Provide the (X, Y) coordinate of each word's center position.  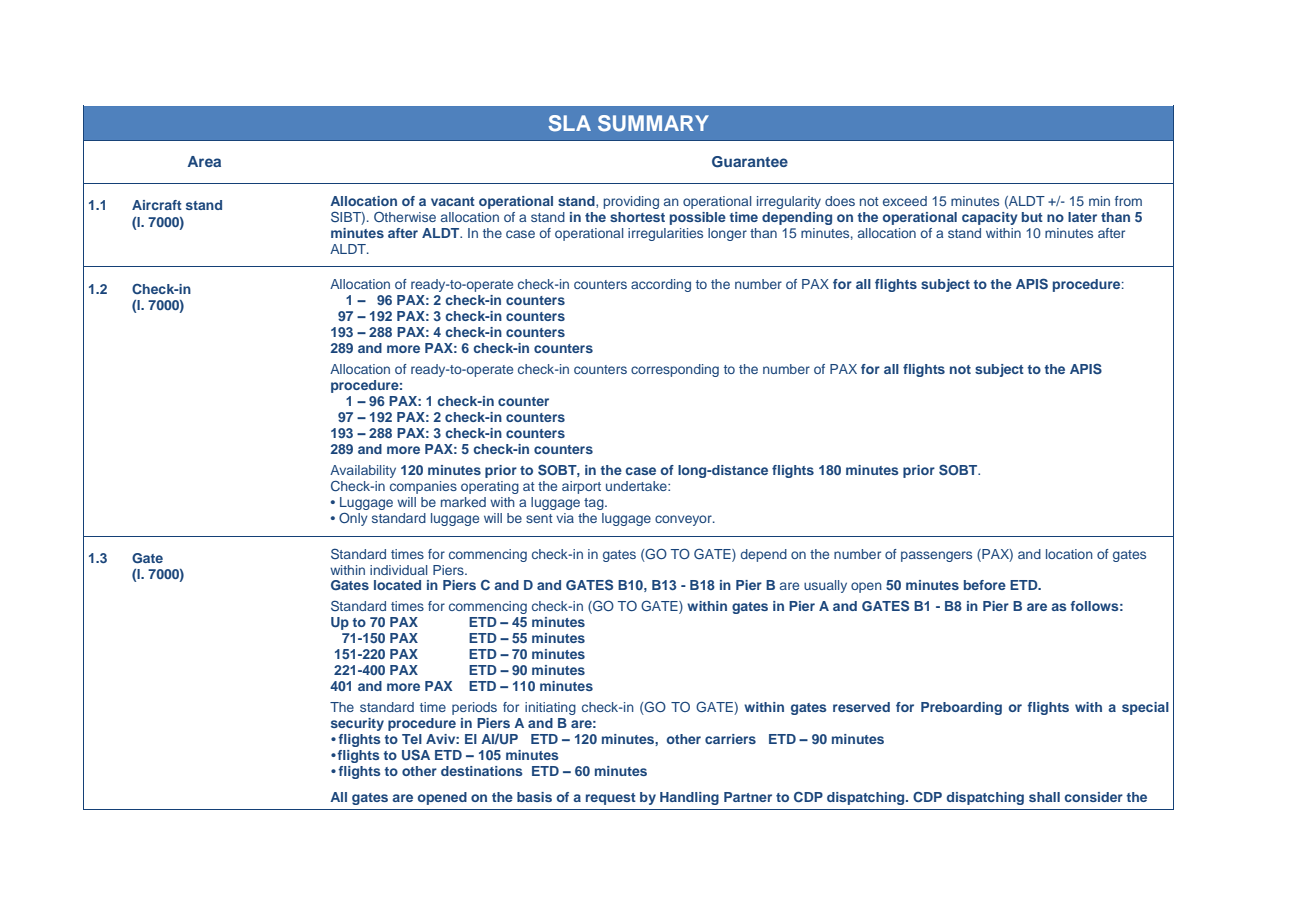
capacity (990, 218)
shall (1044, 797)
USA (416, 755)
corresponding (675, 370)
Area (204, 161)
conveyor (684, 520)
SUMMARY (653, 123)
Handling (689, 798)
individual (398, 570)
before (985, 585)
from (1128, 201)
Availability (363, 471)
